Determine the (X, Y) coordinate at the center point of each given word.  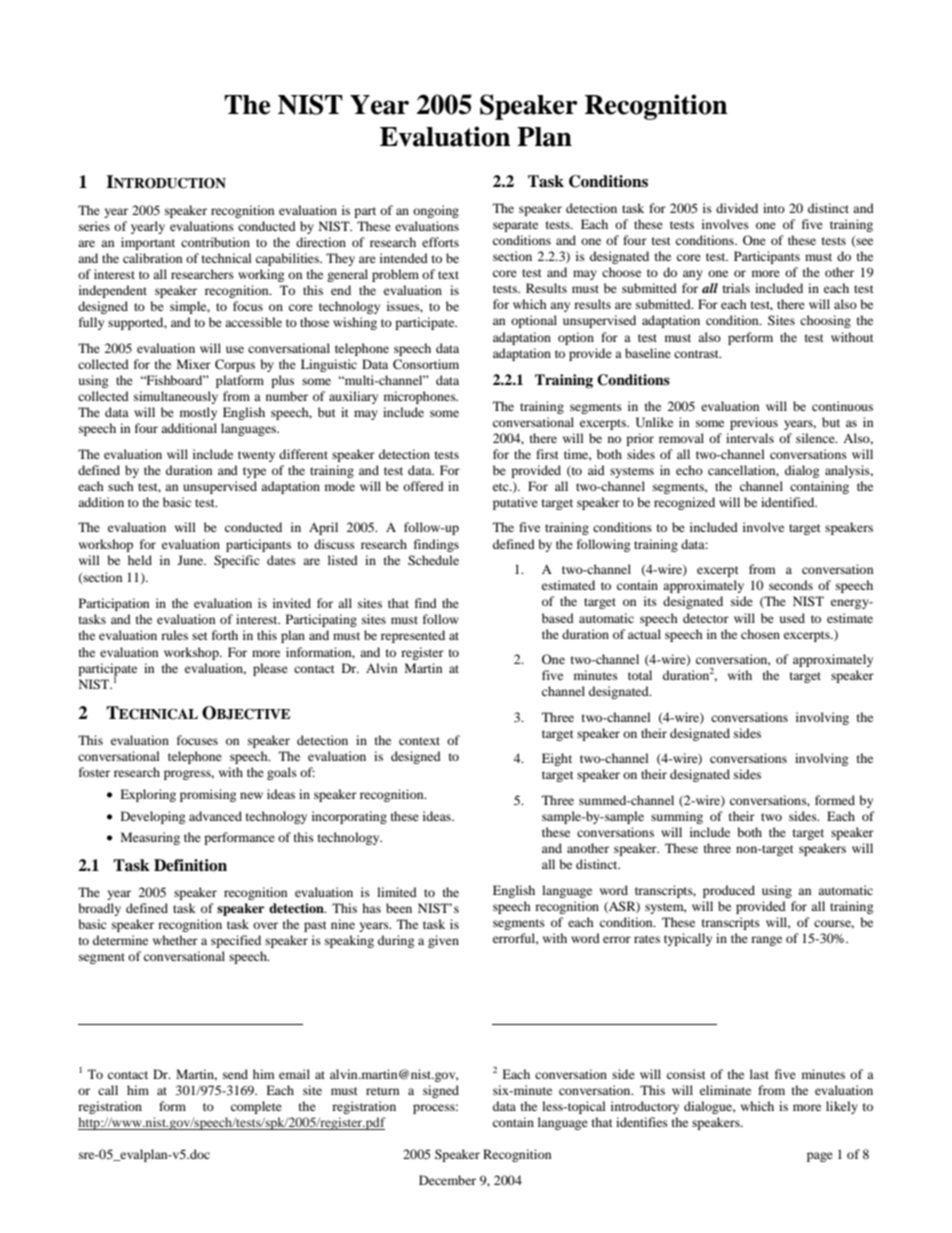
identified (789, 502)
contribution (215, 242)
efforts (440, 242)
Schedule (433, 560)
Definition (190, 865)
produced (729, 891)
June (192, 560)
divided (737, 208)
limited (397, 892)
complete (256, 1107)
